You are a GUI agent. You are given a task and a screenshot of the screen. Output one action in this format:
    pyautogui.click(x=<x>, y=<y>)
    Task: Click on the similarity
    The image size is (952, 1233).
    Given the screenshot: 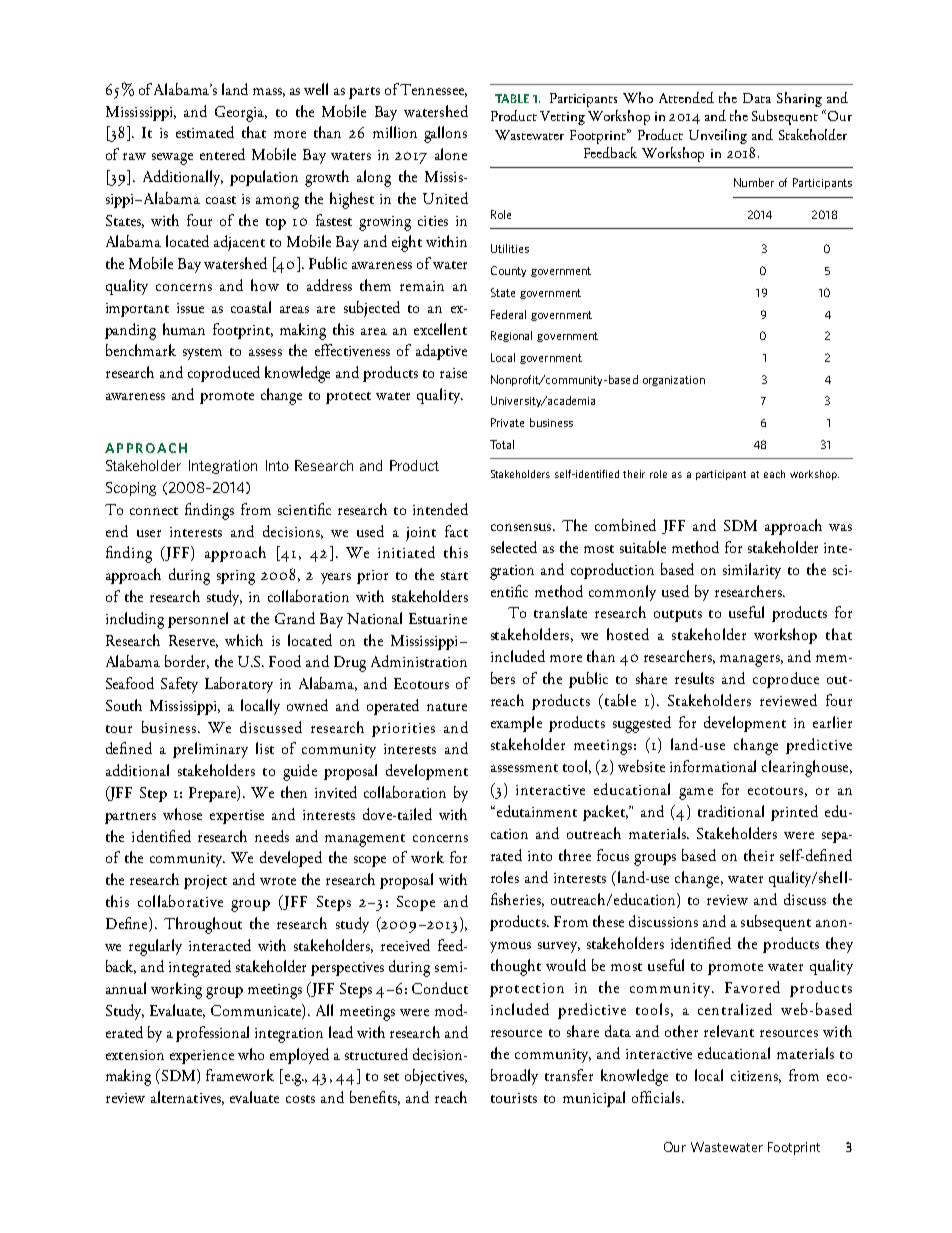 What is the action you would take?
    pyautogui.click(x=752, y=571)
